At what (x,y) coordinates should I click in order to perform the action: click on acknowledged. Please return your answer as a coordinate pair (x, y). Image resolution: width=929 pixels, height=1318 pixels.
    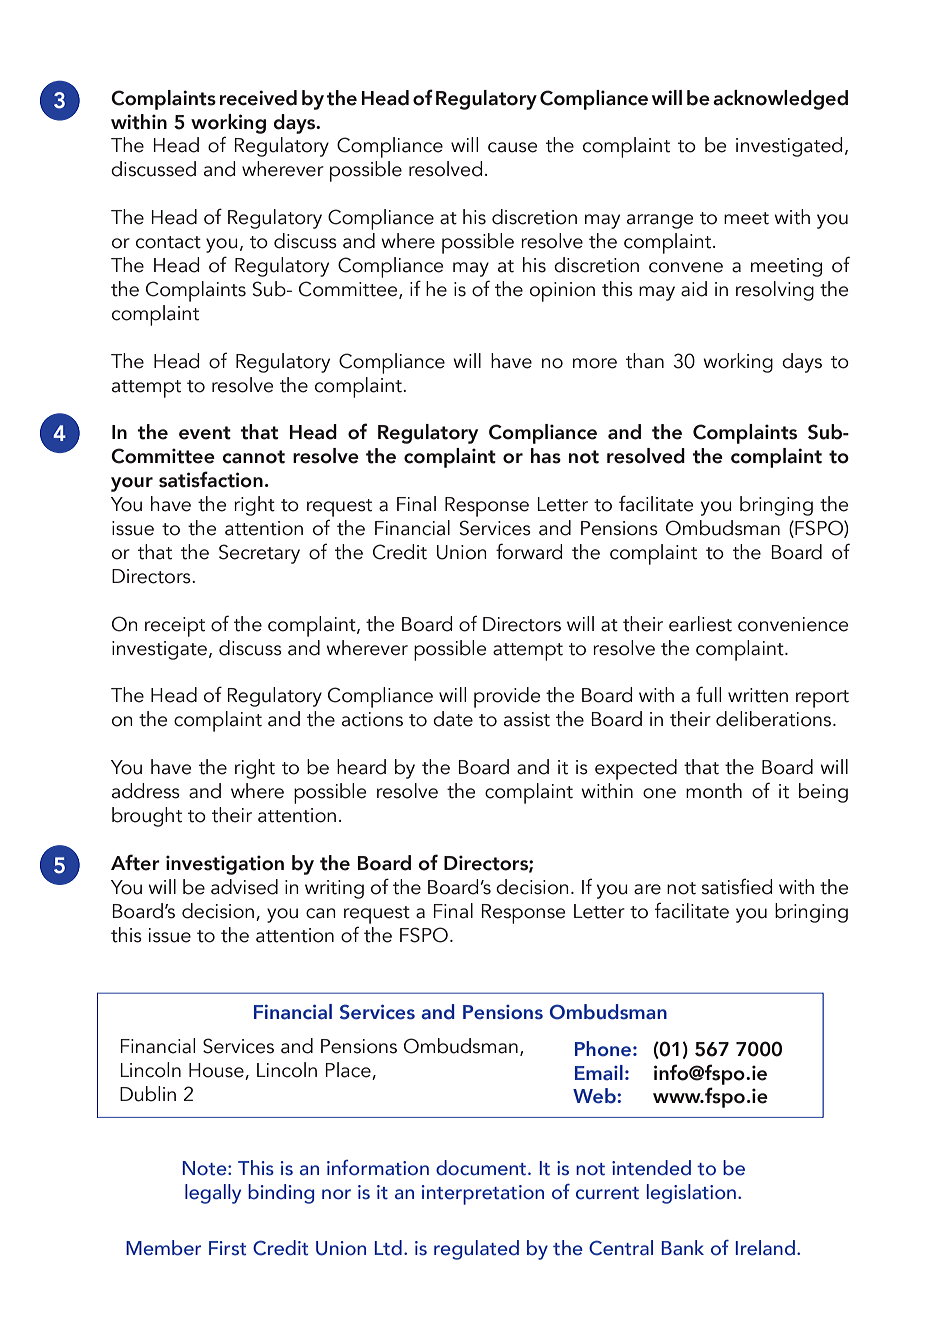
    Looking at the image, I should click on (780, 100).
